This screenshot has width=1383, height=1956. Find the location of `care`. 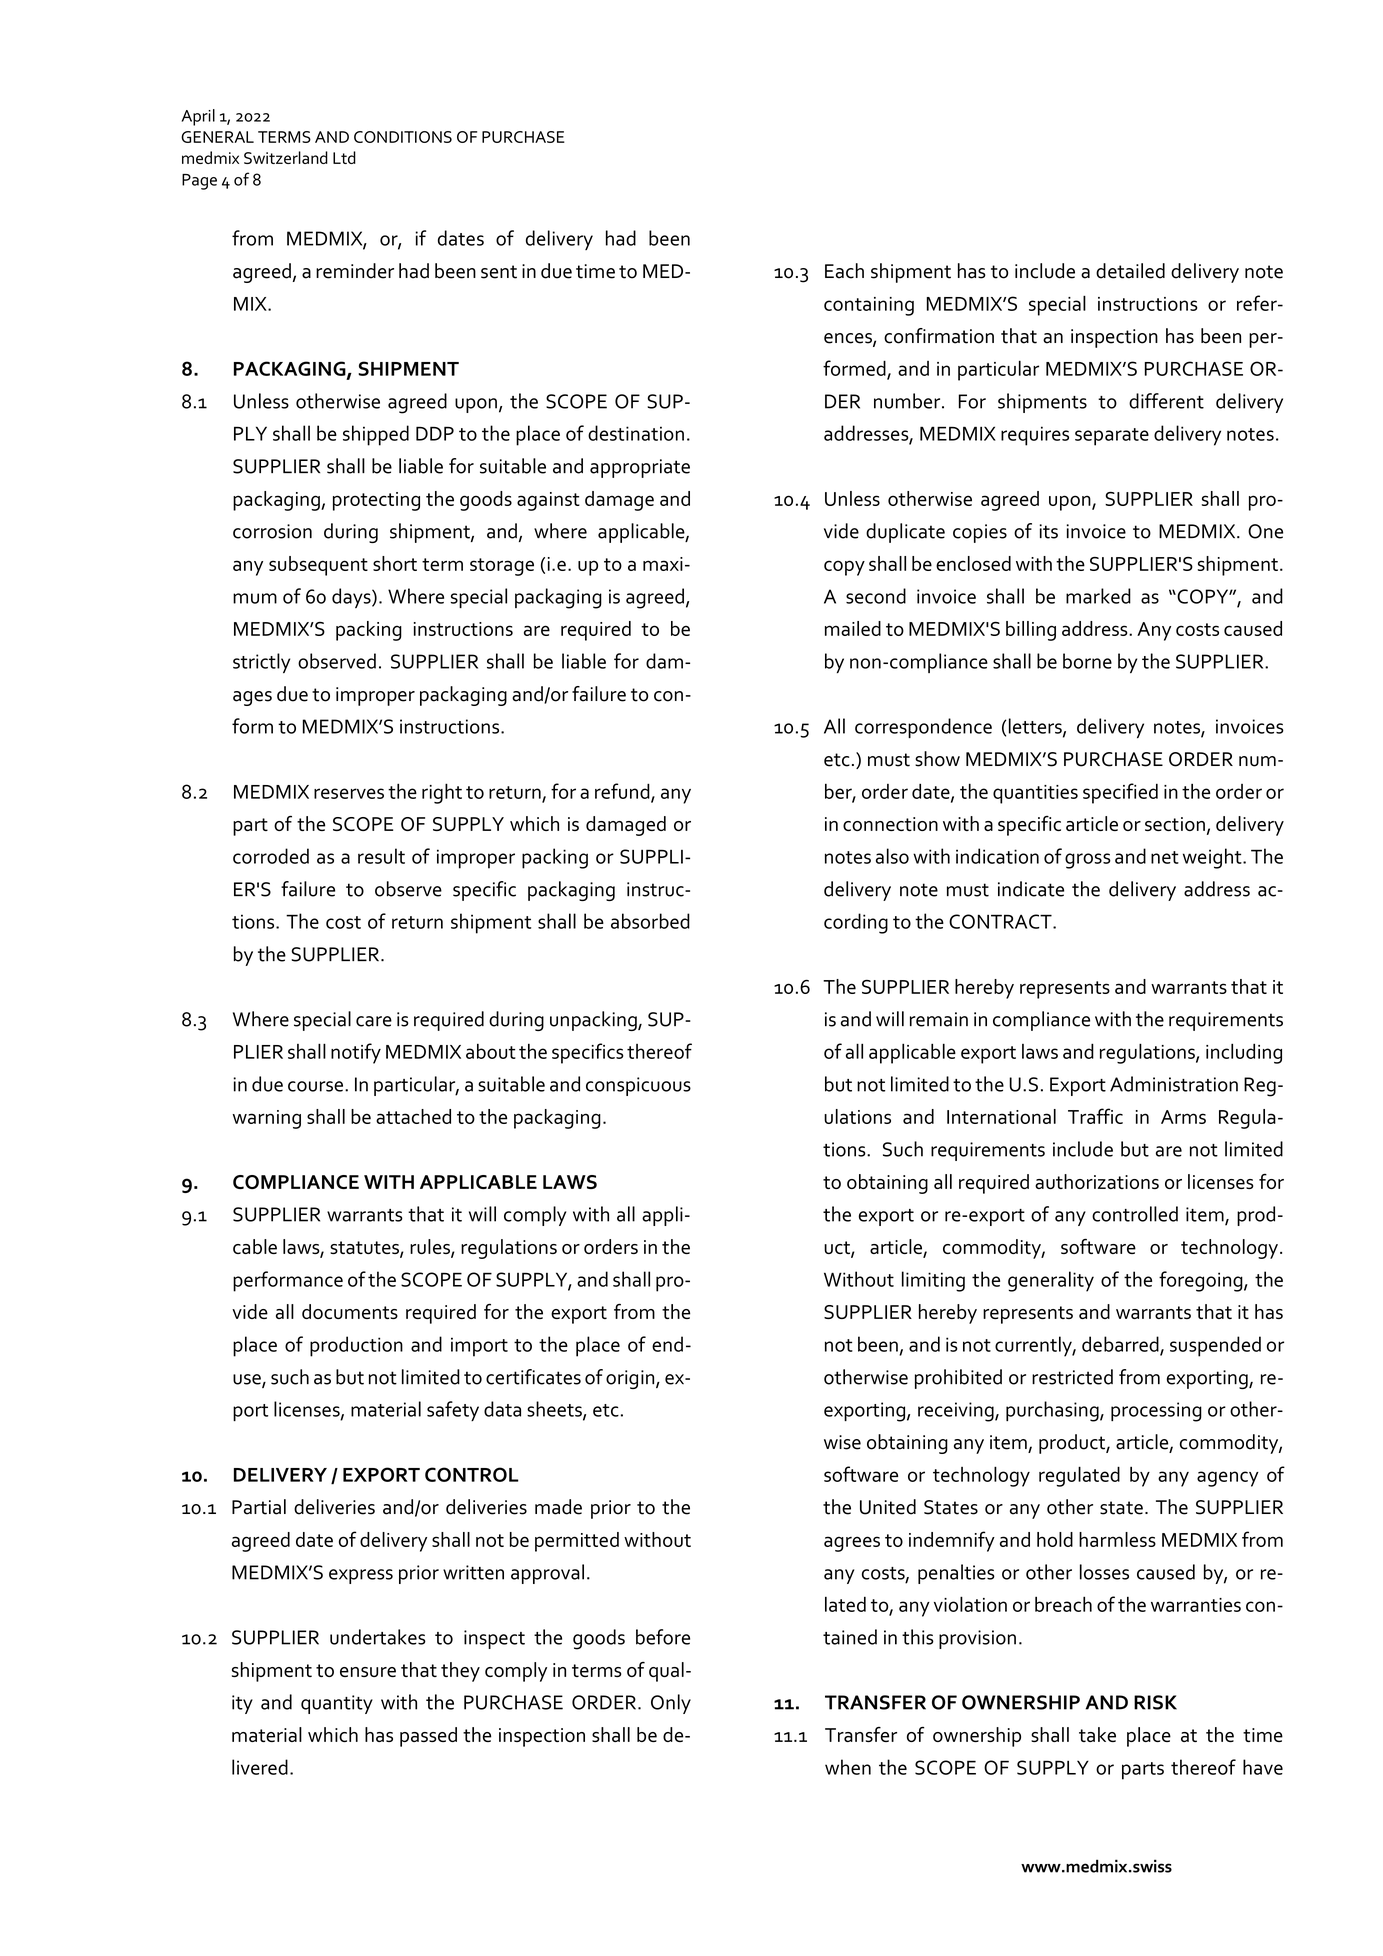

care is located at coordinates (374, 1021).
